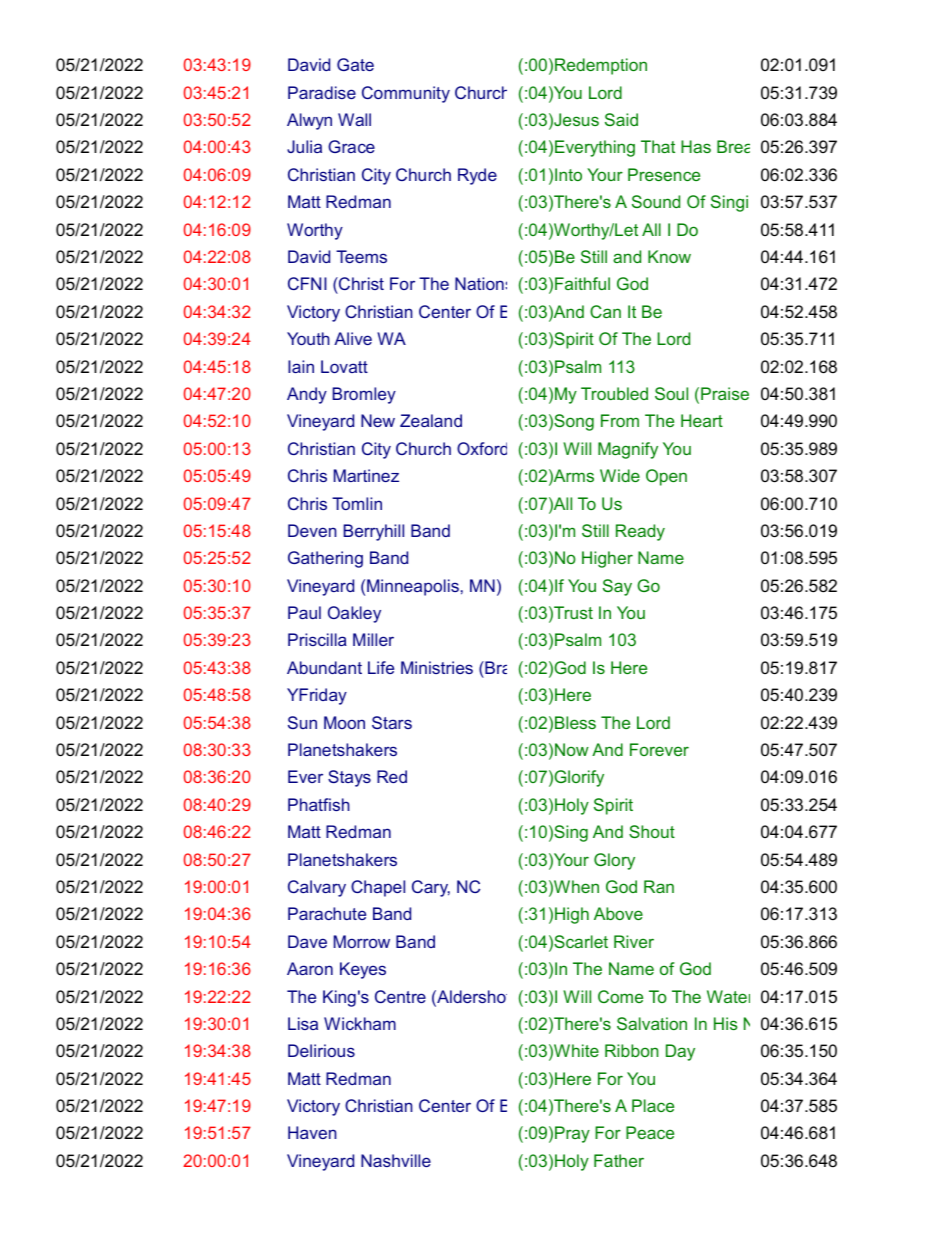 The height and width of the image is (1233, 952). What do you see at coordinates (617, 587) in the image?
I see `Say` at bounding box center [617, 587].
